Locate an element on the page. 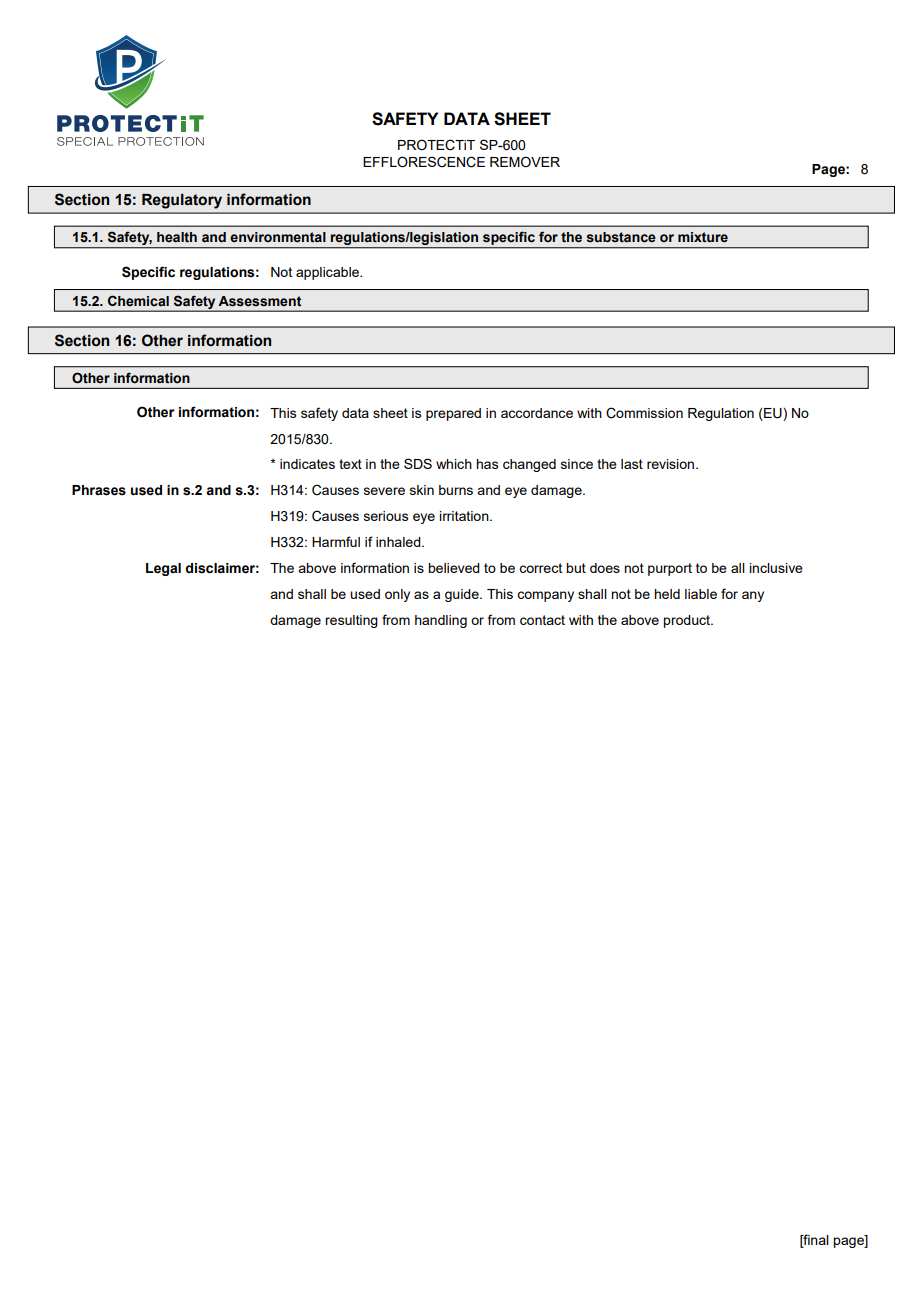 Image resolution: width=924 pixels, height=1308 pixels. liable is located at coordinates (701, 594).
